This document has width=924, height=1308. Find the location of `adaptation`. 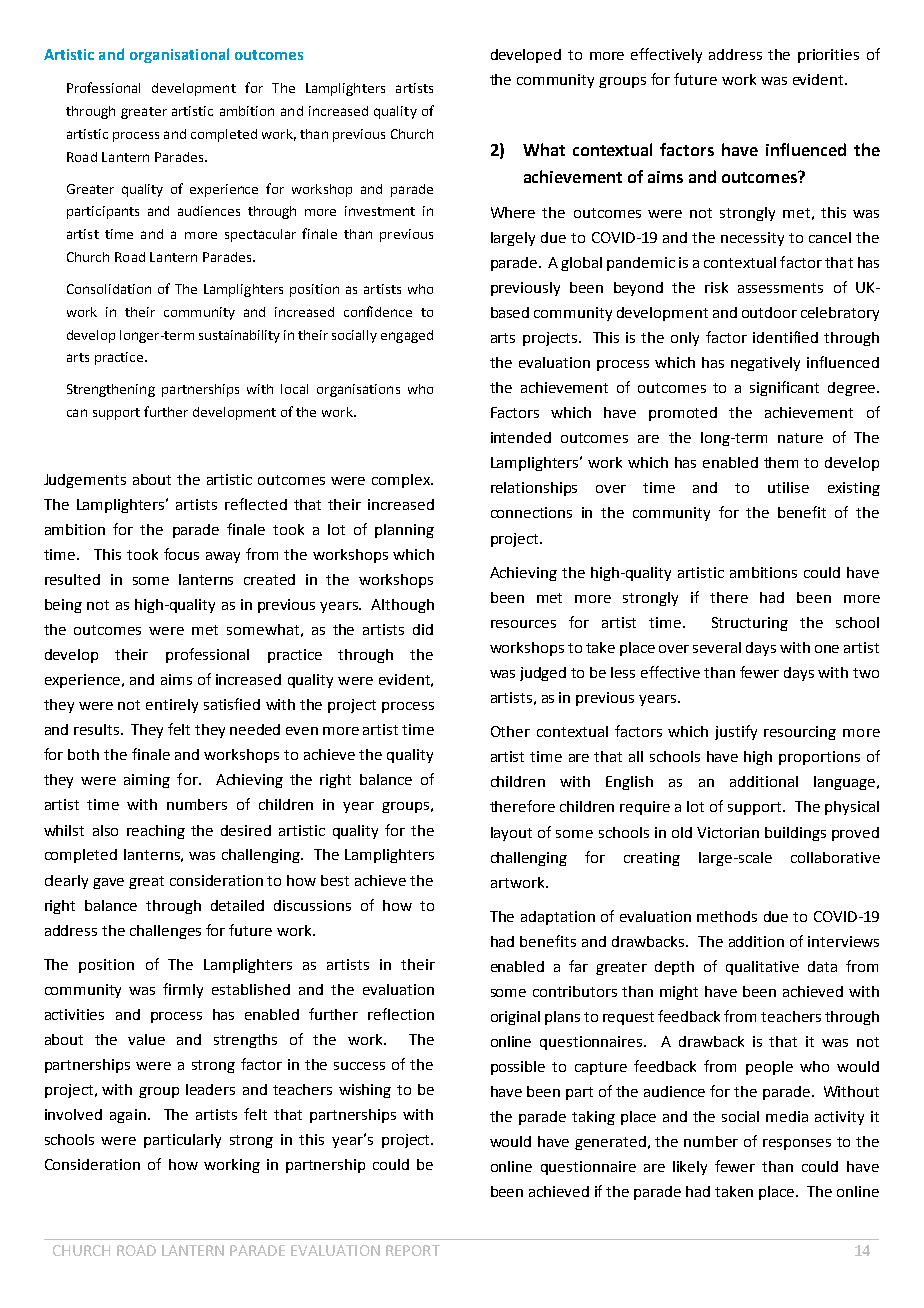

adaptation is located at coordinates (558, 918).
